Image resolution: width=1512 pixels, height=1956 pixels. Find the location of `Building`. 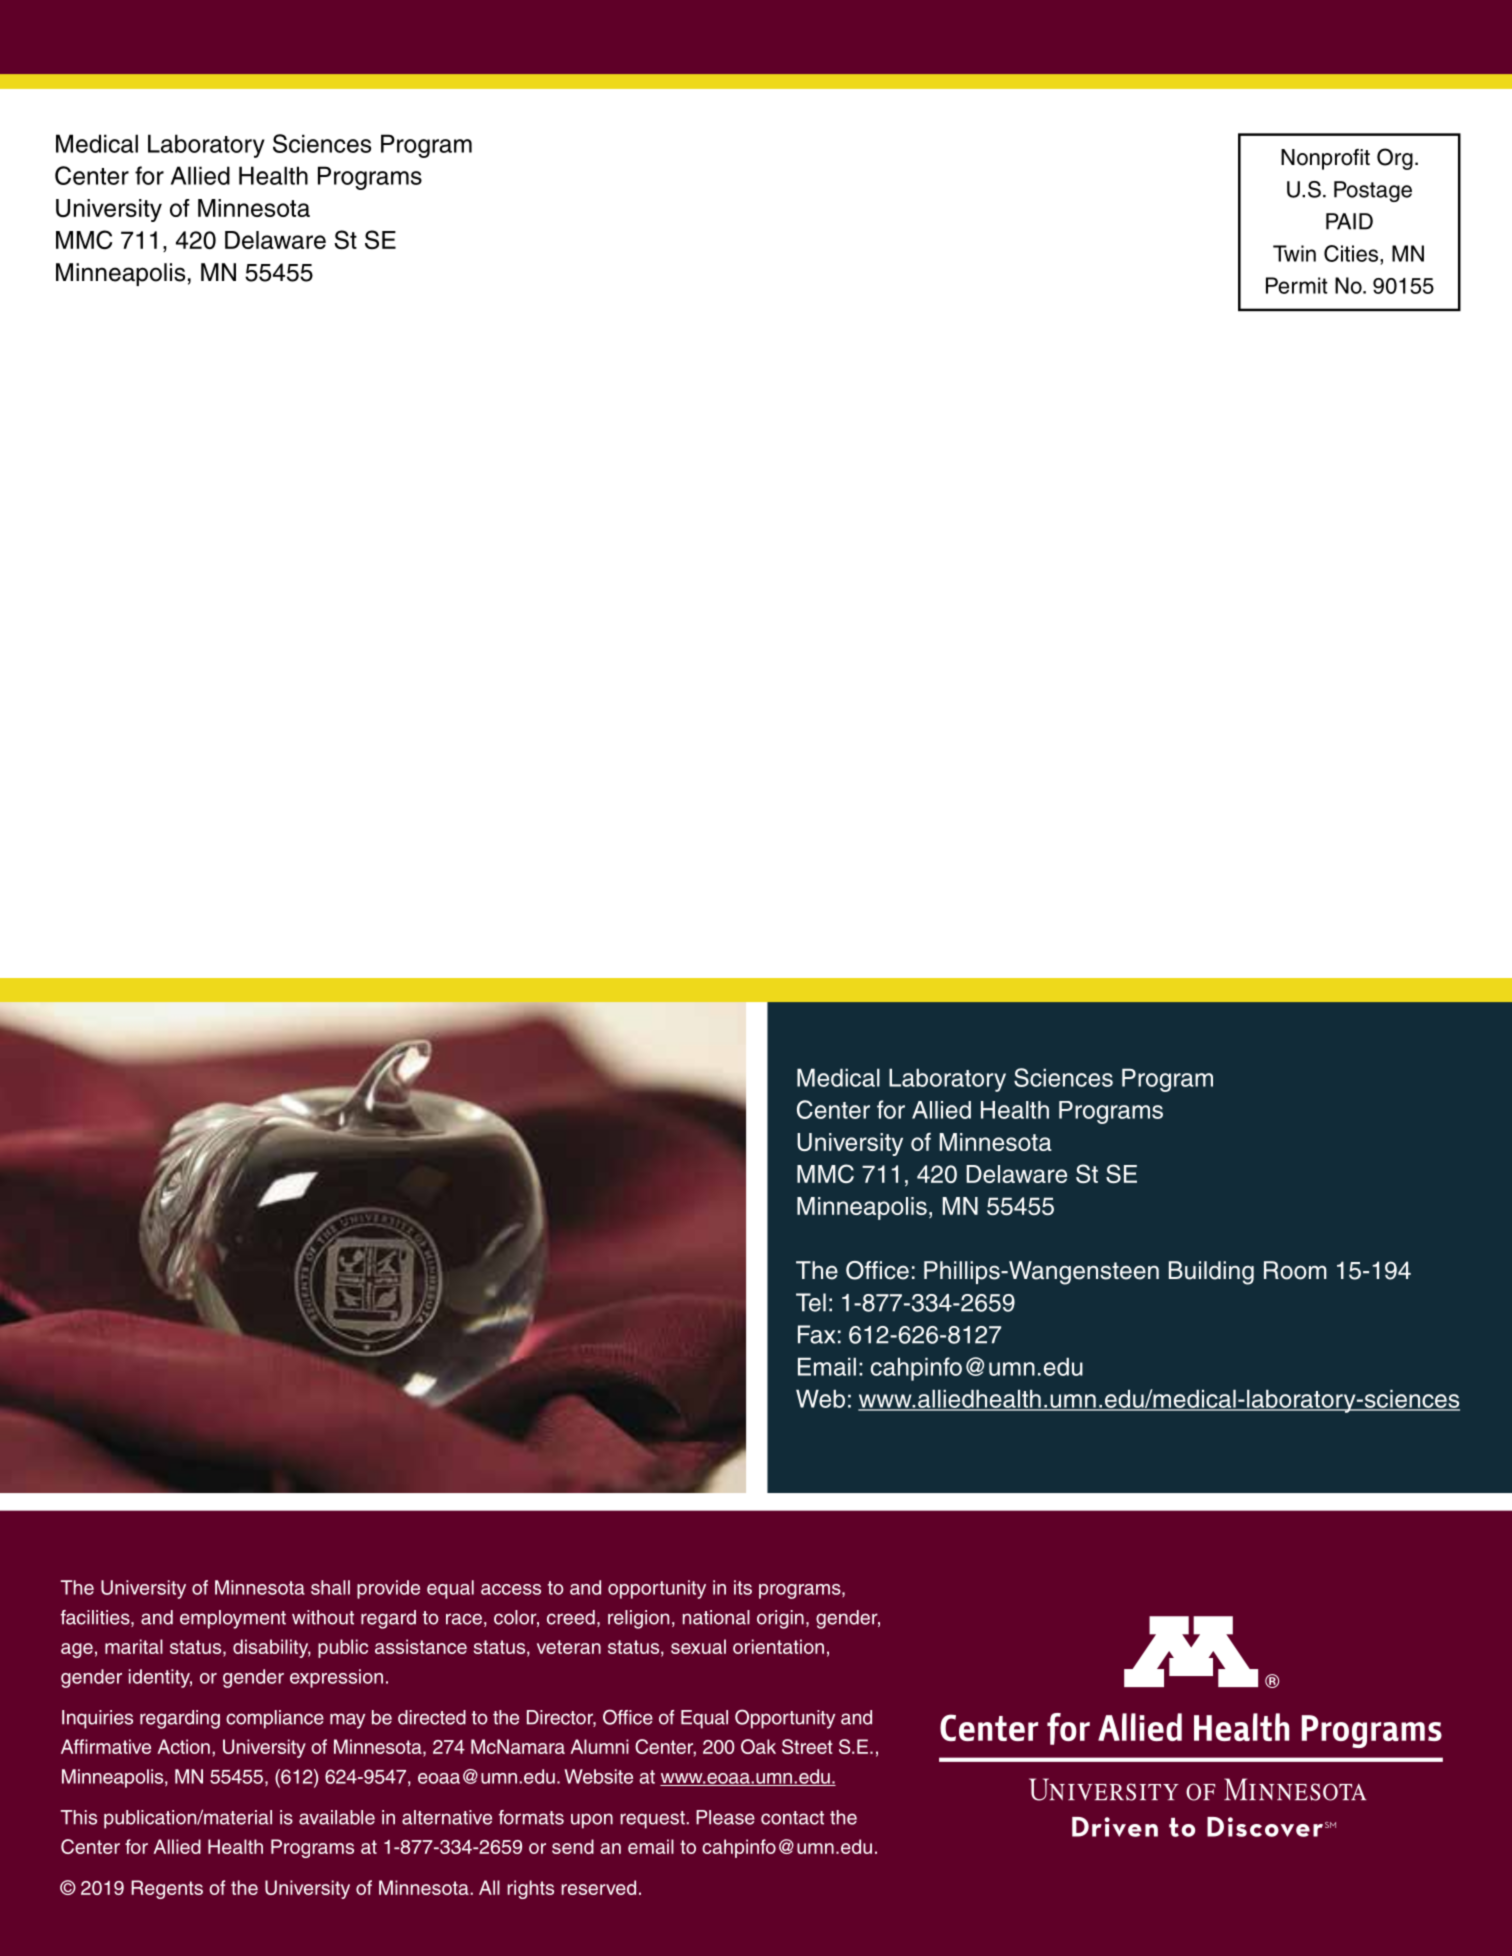

Building is located at coordinates (1211, 1273).
